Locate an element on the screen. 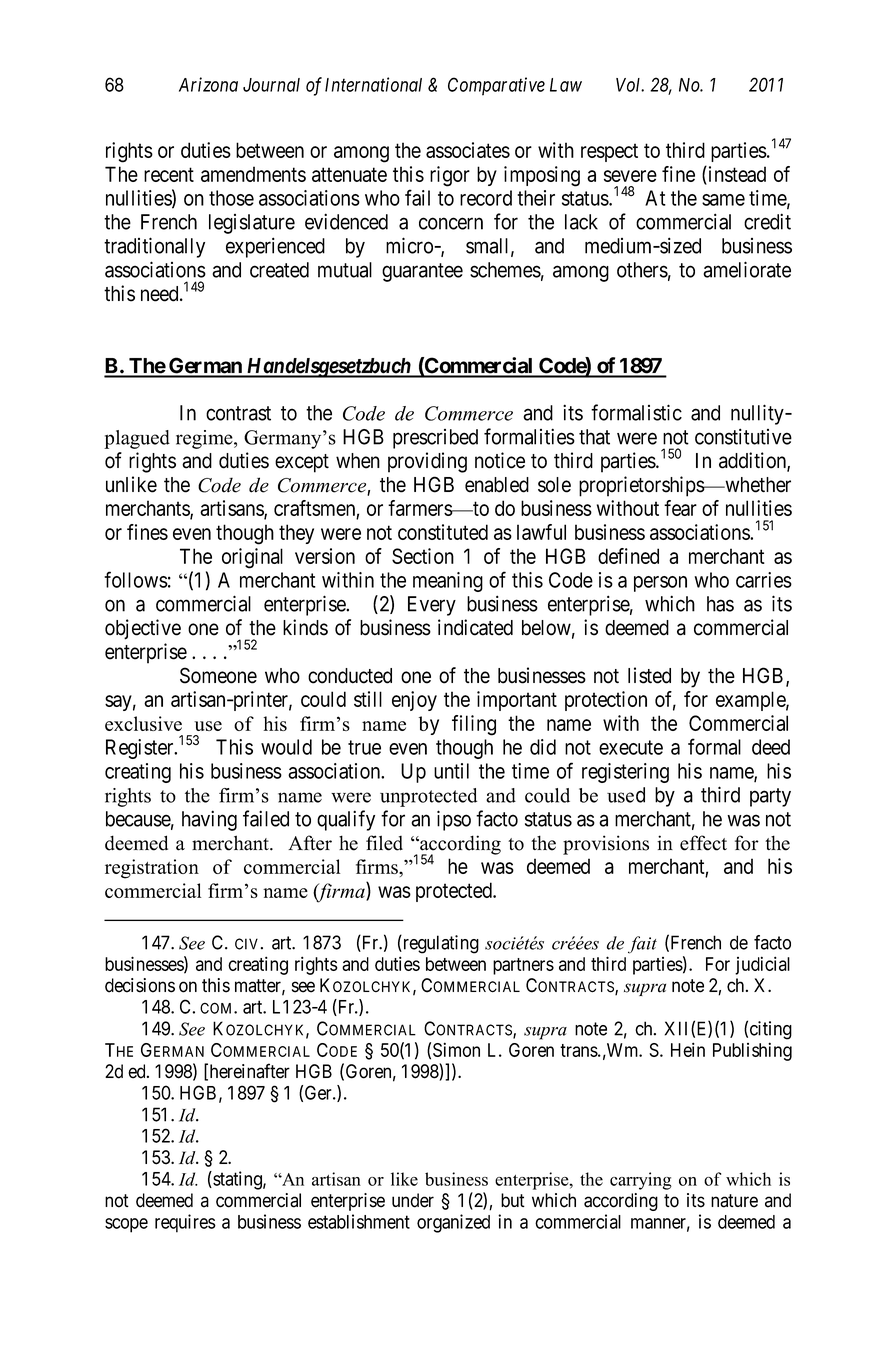 This screenshot has width=896, height=1345. organized is located at coordinates (453, 1223).
